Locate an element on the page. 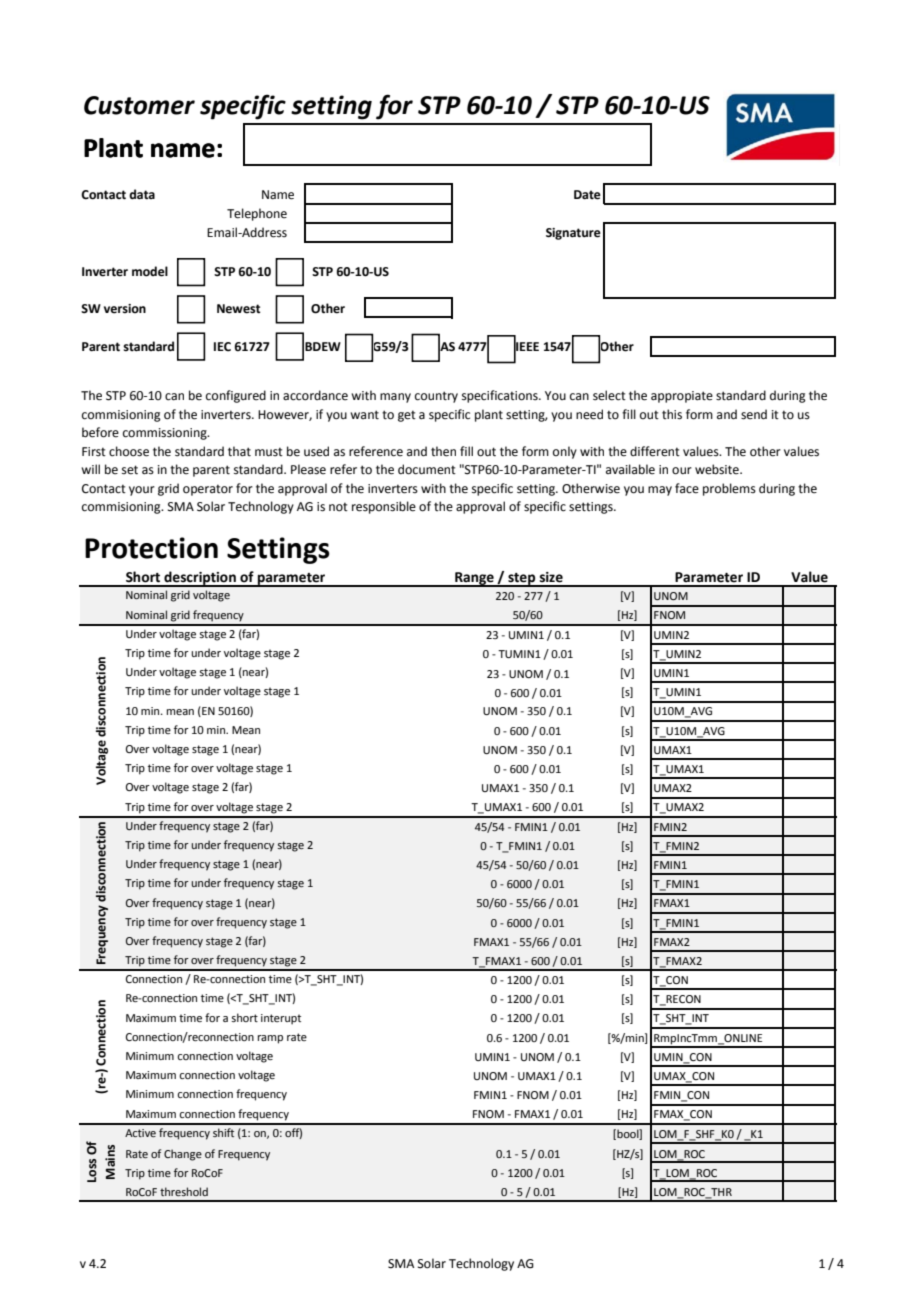 The width and height of the document is (924, 1308). Date is located at coordinates (587, 195).
